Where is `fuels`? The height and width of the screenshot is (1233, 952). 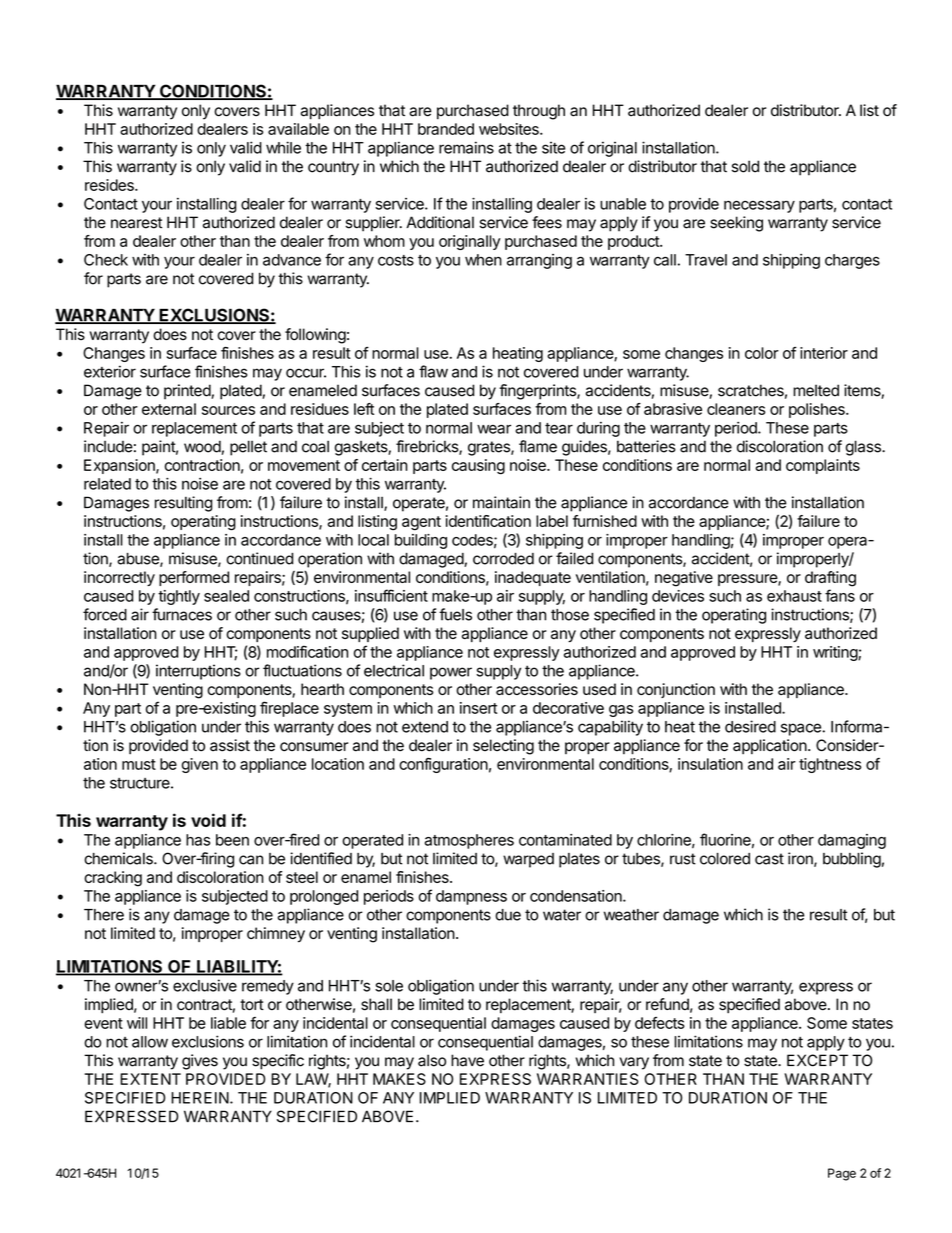
fuels is located at coordinates (455, 614).
